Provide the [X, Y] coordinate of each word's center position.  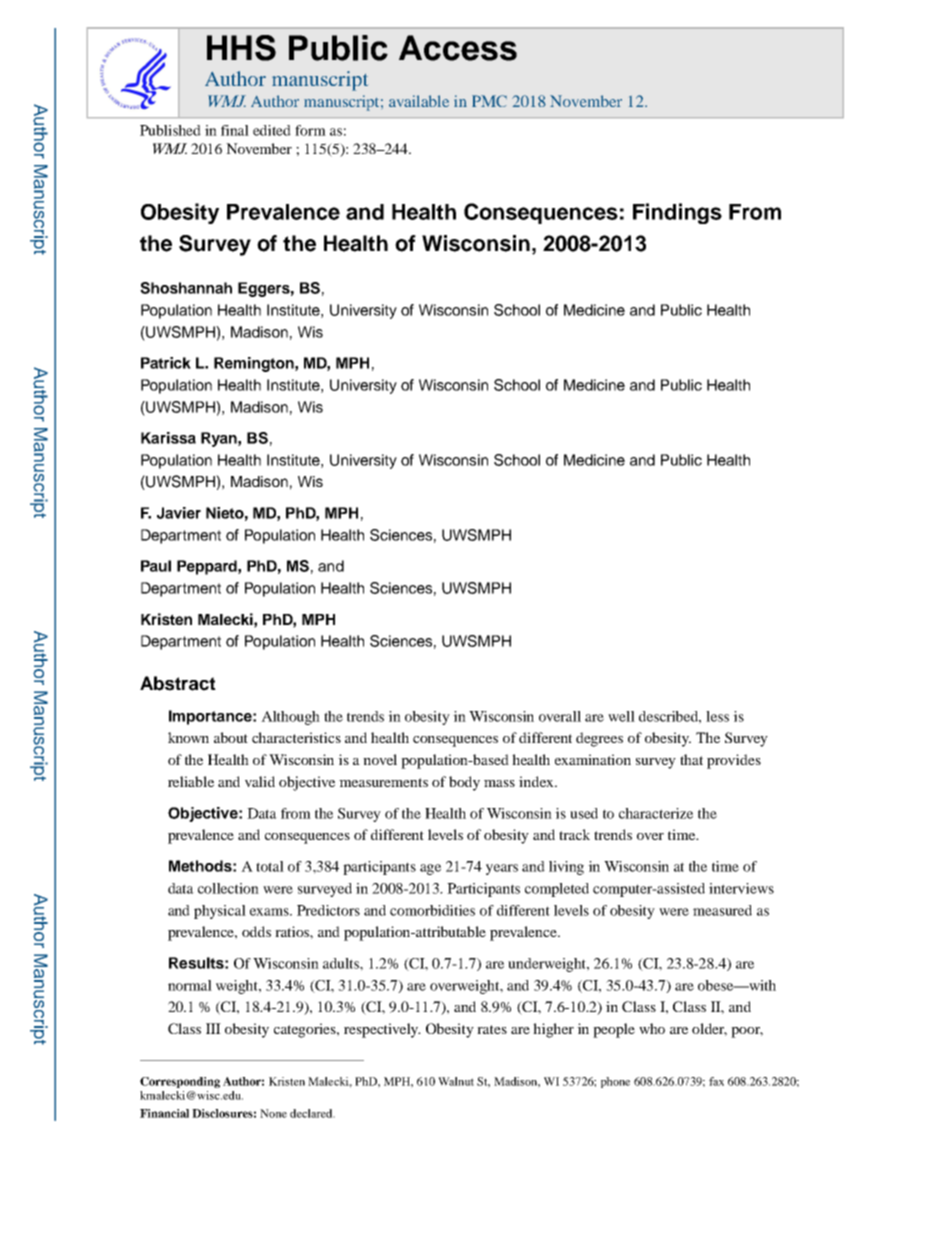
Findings [677, 213]
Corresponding [180, 1082]
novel [380, 759]
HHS [241, 48]
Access [458, 48]
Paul [156, 566]
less [717, 716]
